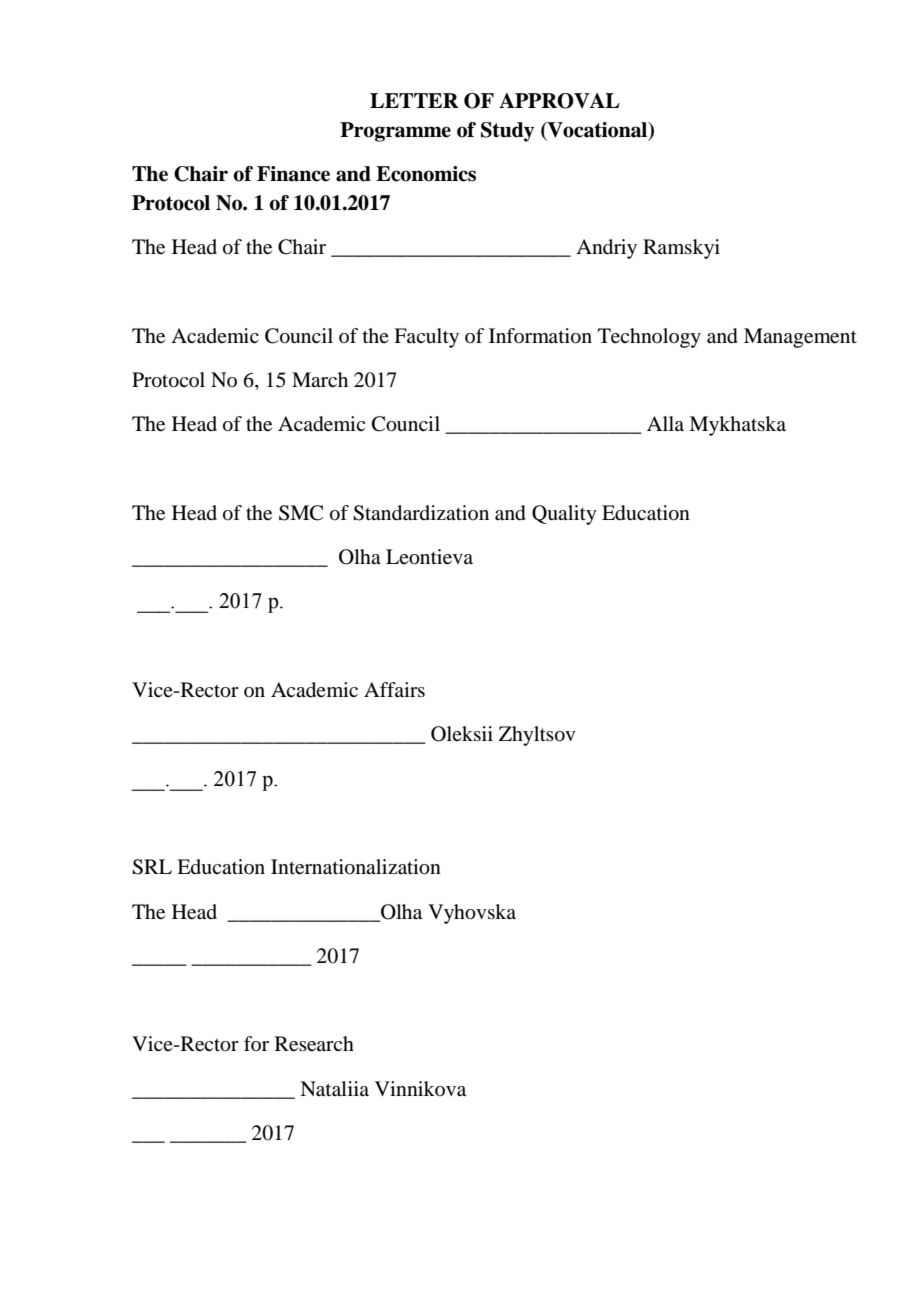 The image size is (924, 1308). What do you see at coordinates (314, 1044) in the page?
I see `Research` at bounding box center [314, 1044].
